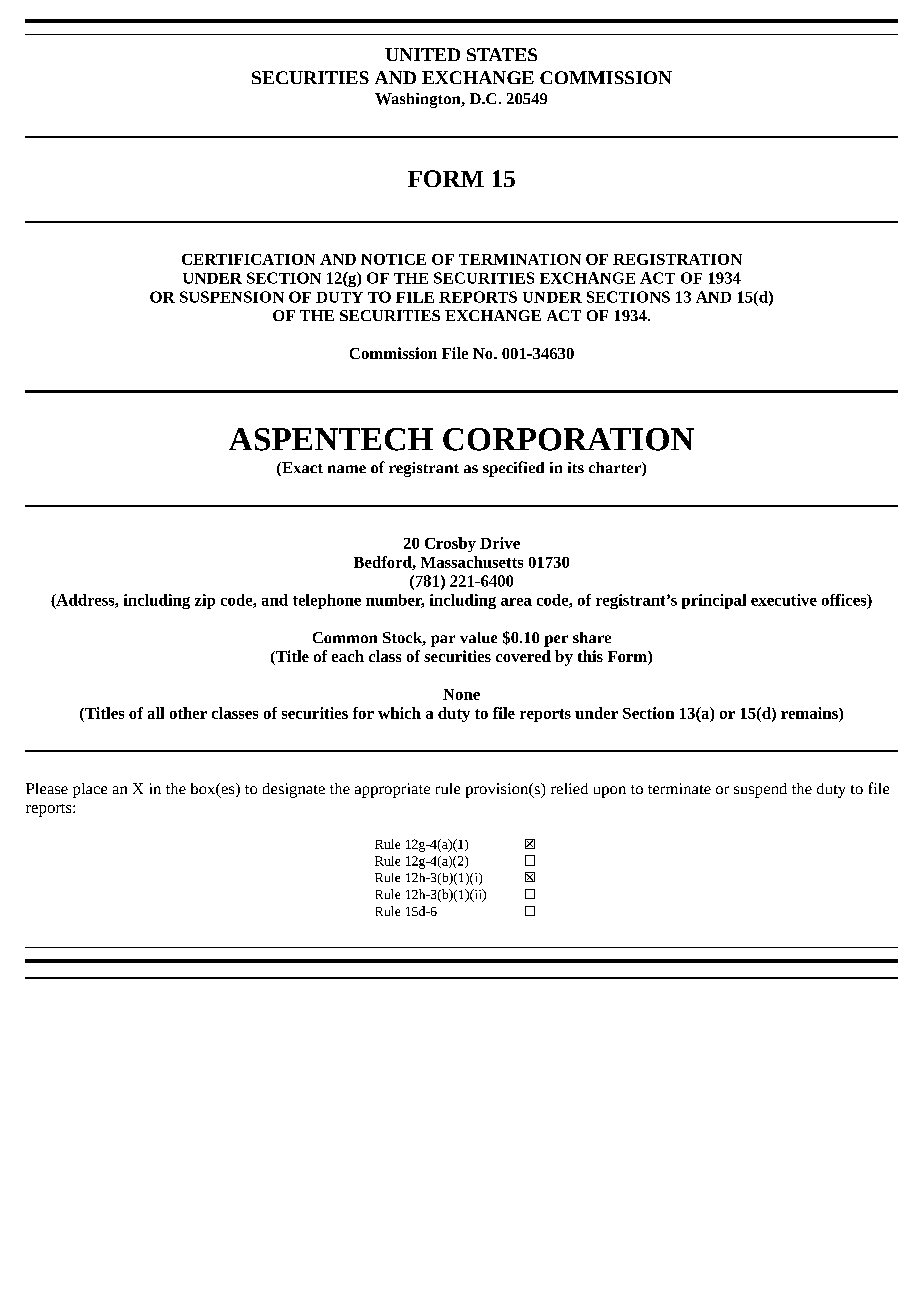 This document has height=1308, width=924. I want to click on charter, so click(616, 469).
